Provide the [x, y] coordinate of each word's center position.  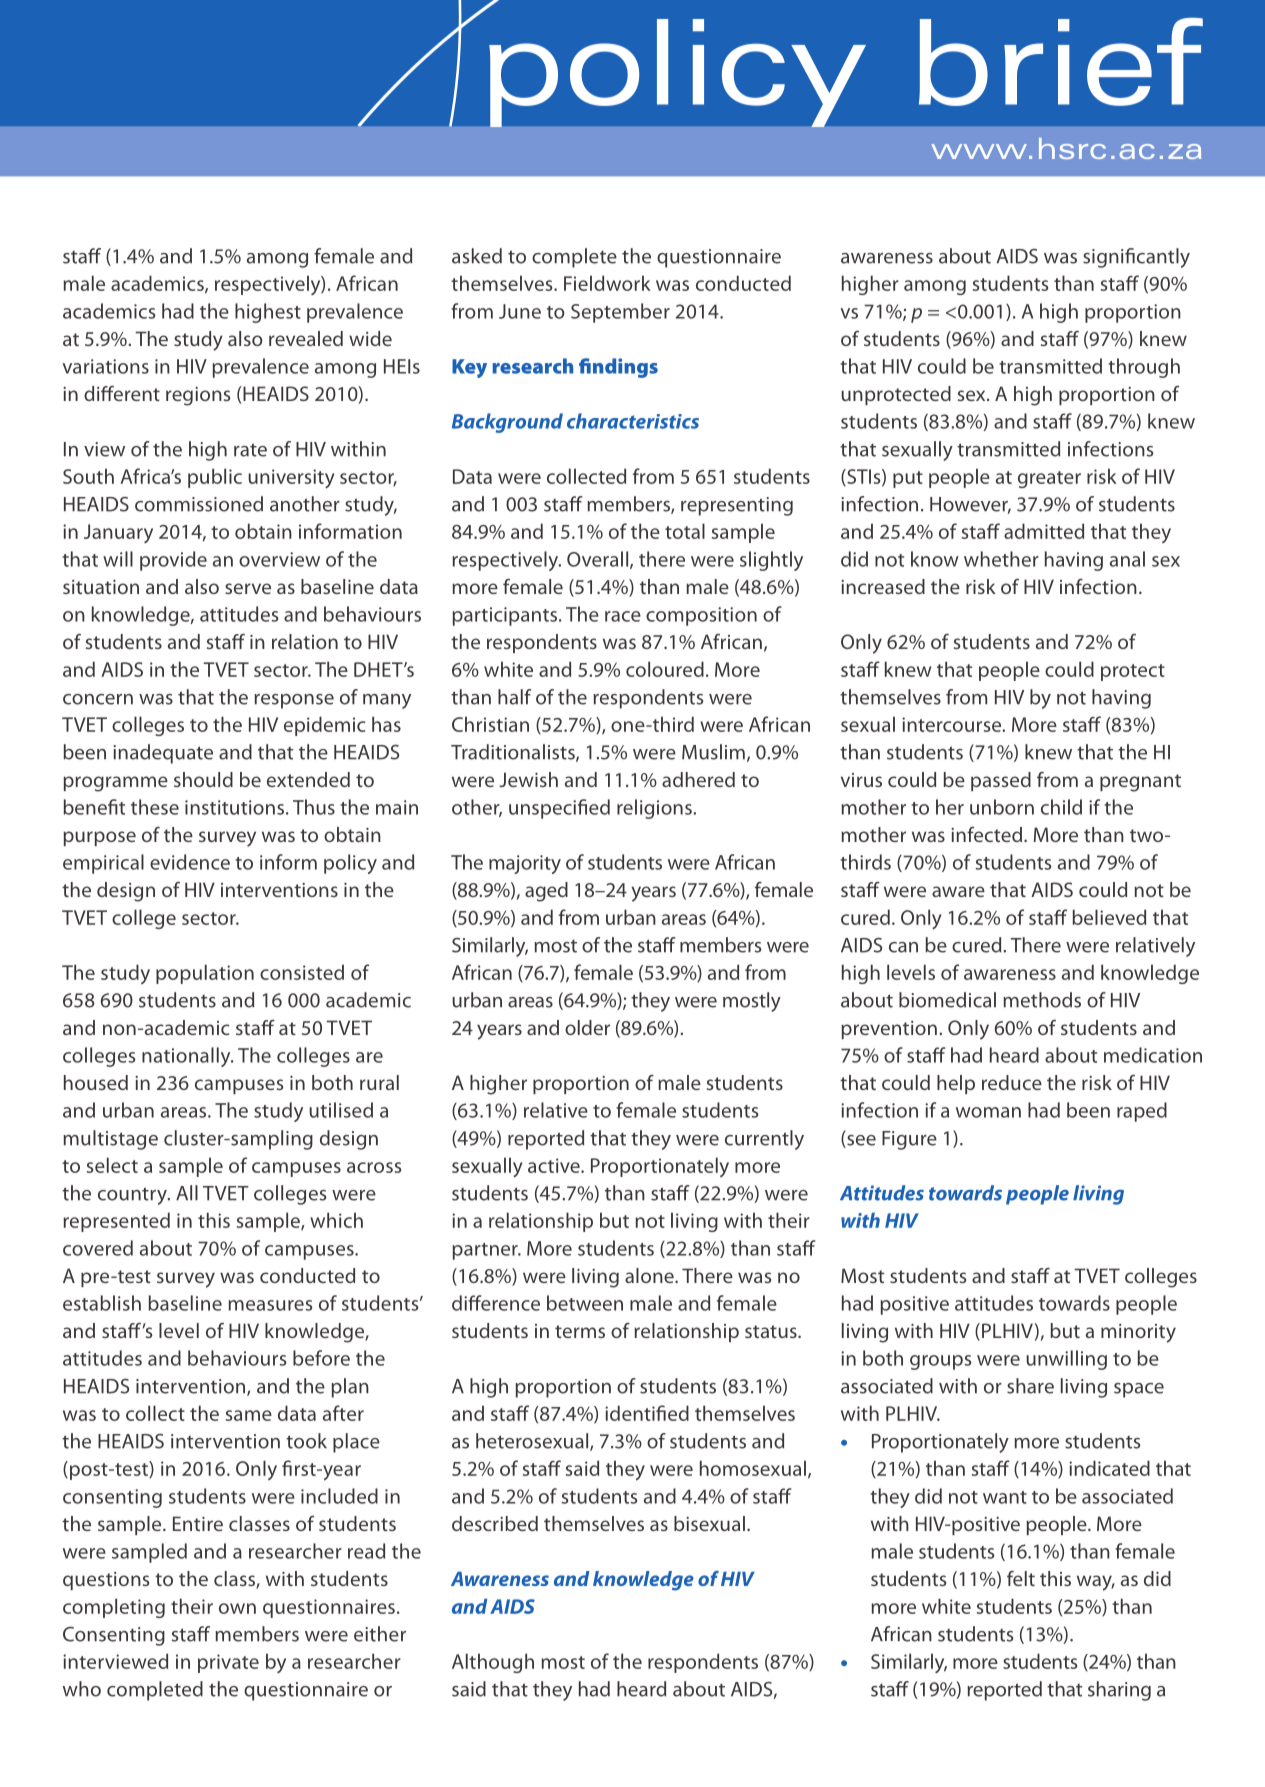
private [228, 1663]
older [587, 1027]
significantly [1136, 258]
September [620, 313]
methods [1042, 1000]
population [205, 974]
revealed [306, 338]
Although [493, 1663]
